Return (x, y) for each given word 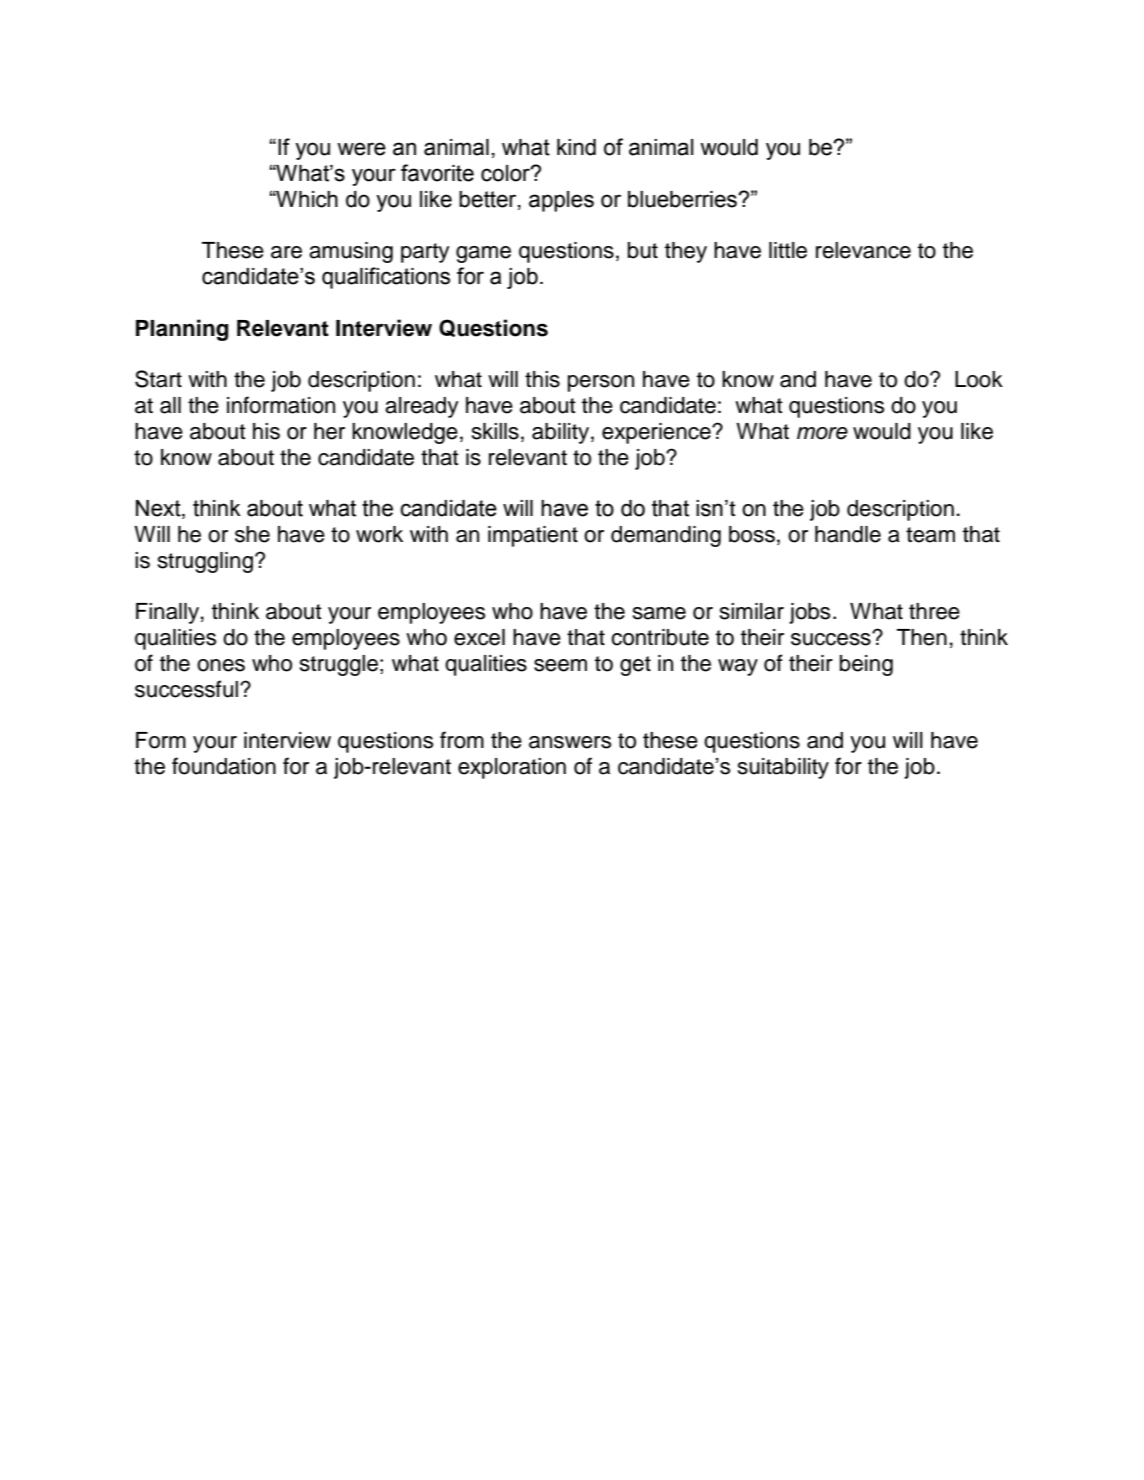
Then (922, 637)
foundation (224, 766)
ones (221, 665)
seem (560, 665)
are (286, 252)
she (252, 534)
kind (576, 147)
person (601, 383)
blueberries (683, 199)
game (483, 254)
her (329, 431)
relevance (863, 250)
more (822, 433)
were (361, 149)
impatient (533, 536)
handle (848, 534)
